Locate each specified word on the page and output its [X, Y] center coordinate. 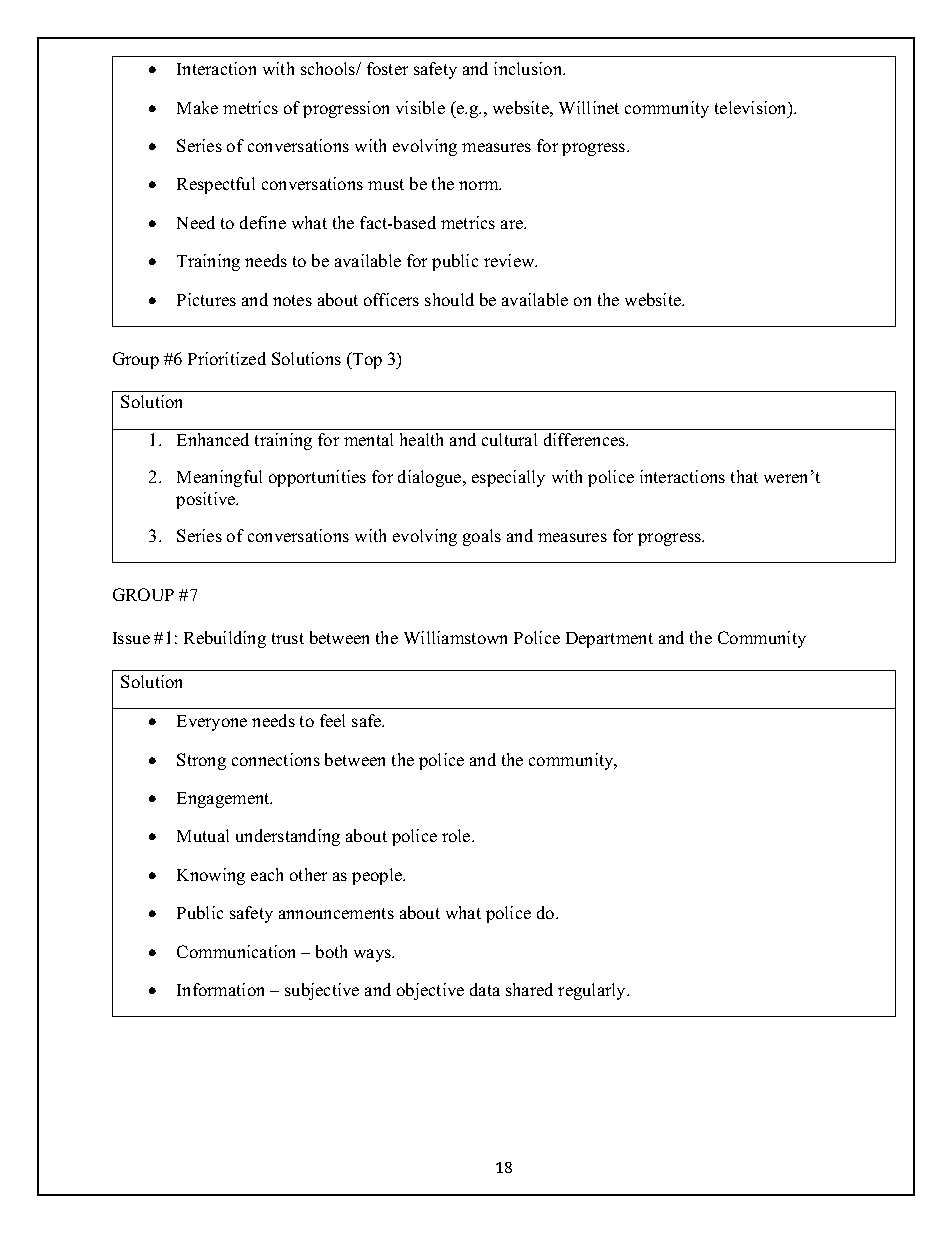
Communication [236, 951]
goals [482, 537]
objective [430, 991]
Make [197, 107]
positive [207, 500]
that [744, 476]
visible [420, 107]
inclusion [529, 68]
